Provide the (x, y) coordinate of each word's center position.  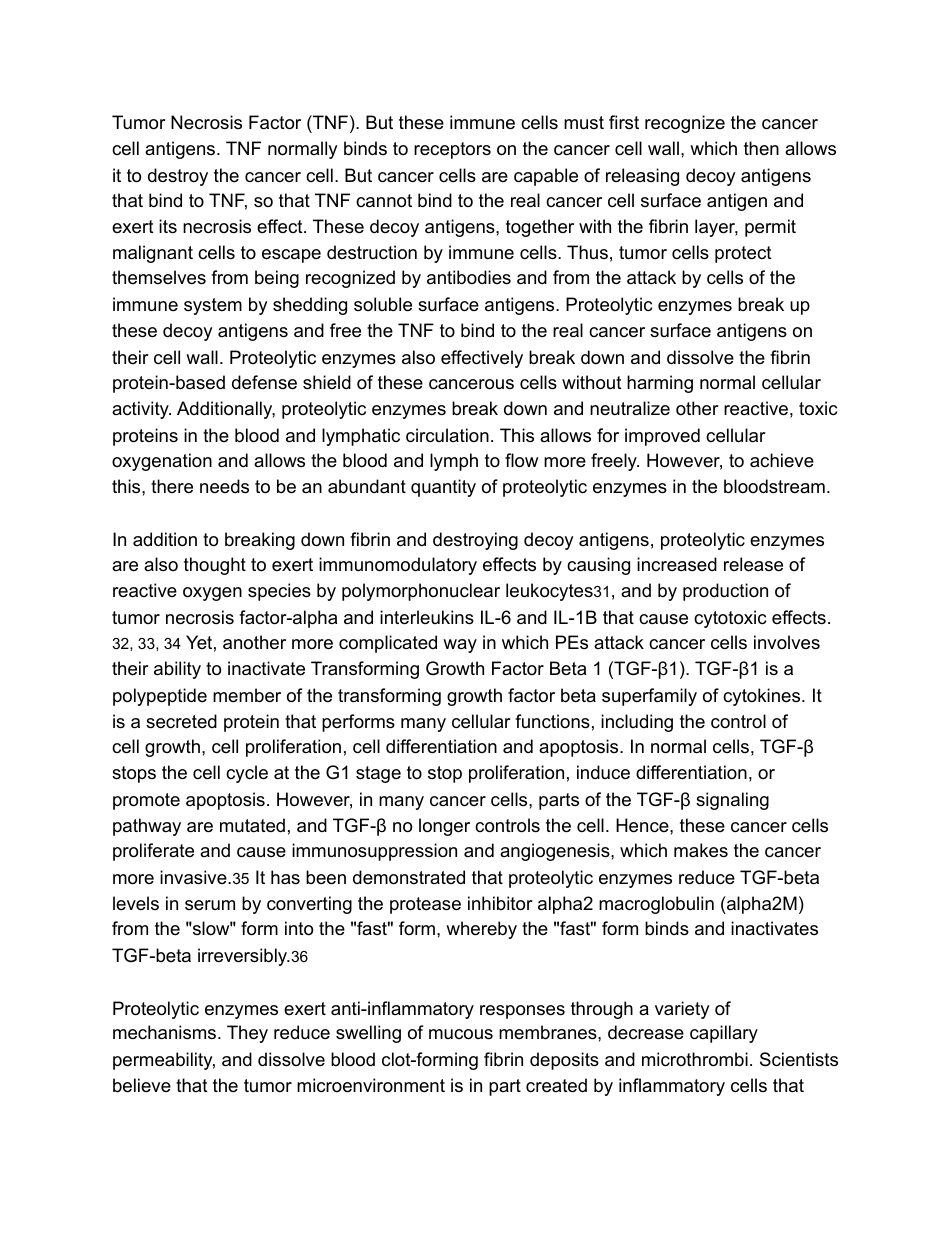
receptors (452, 150)
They (247, 1034)
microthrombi (695, 1059)
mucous (461, 1034)
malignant (153, 254)
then (761, 148)
